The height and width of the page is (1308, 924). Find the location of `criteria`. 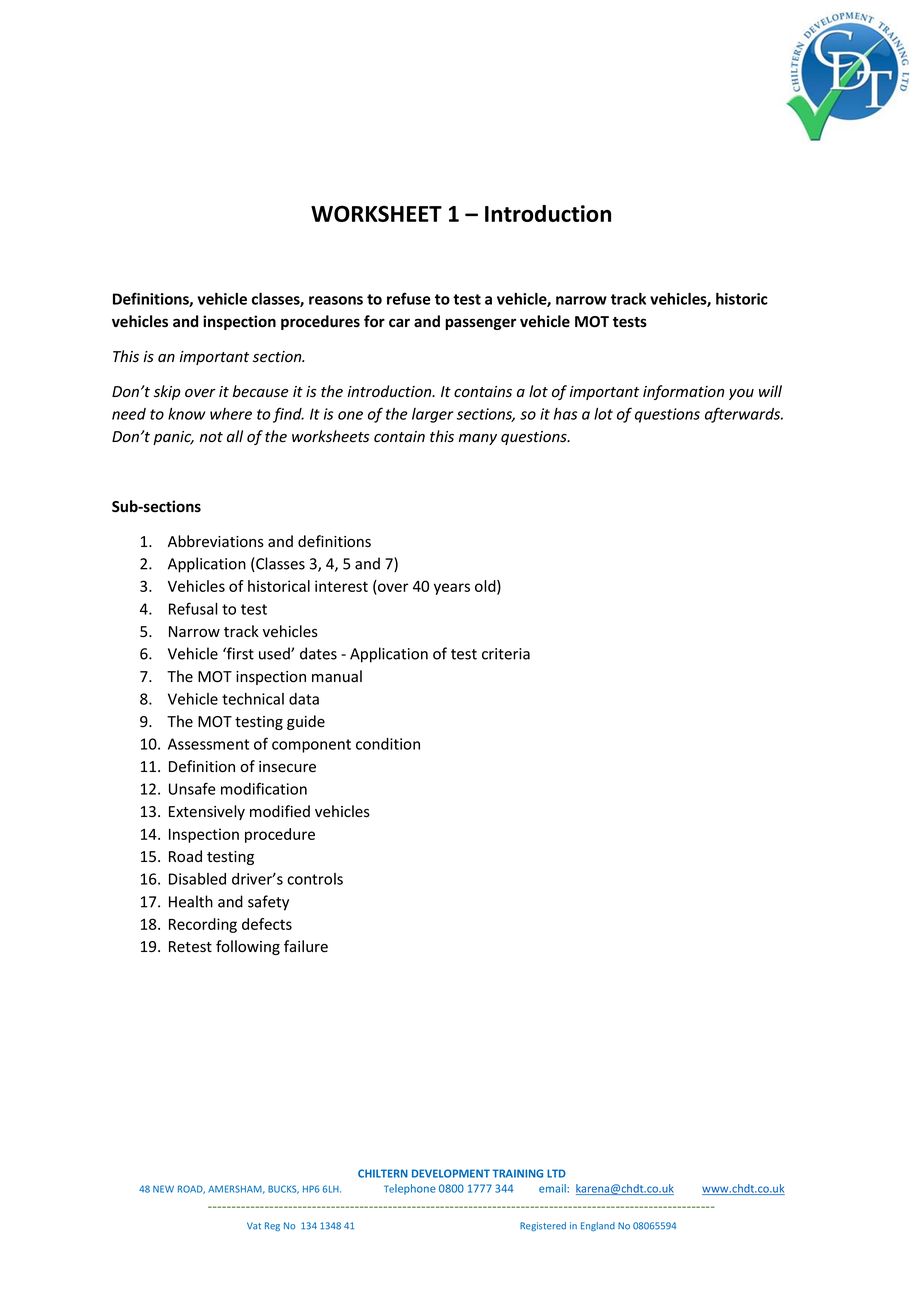

criteria is located at coordinates (506, 654).
